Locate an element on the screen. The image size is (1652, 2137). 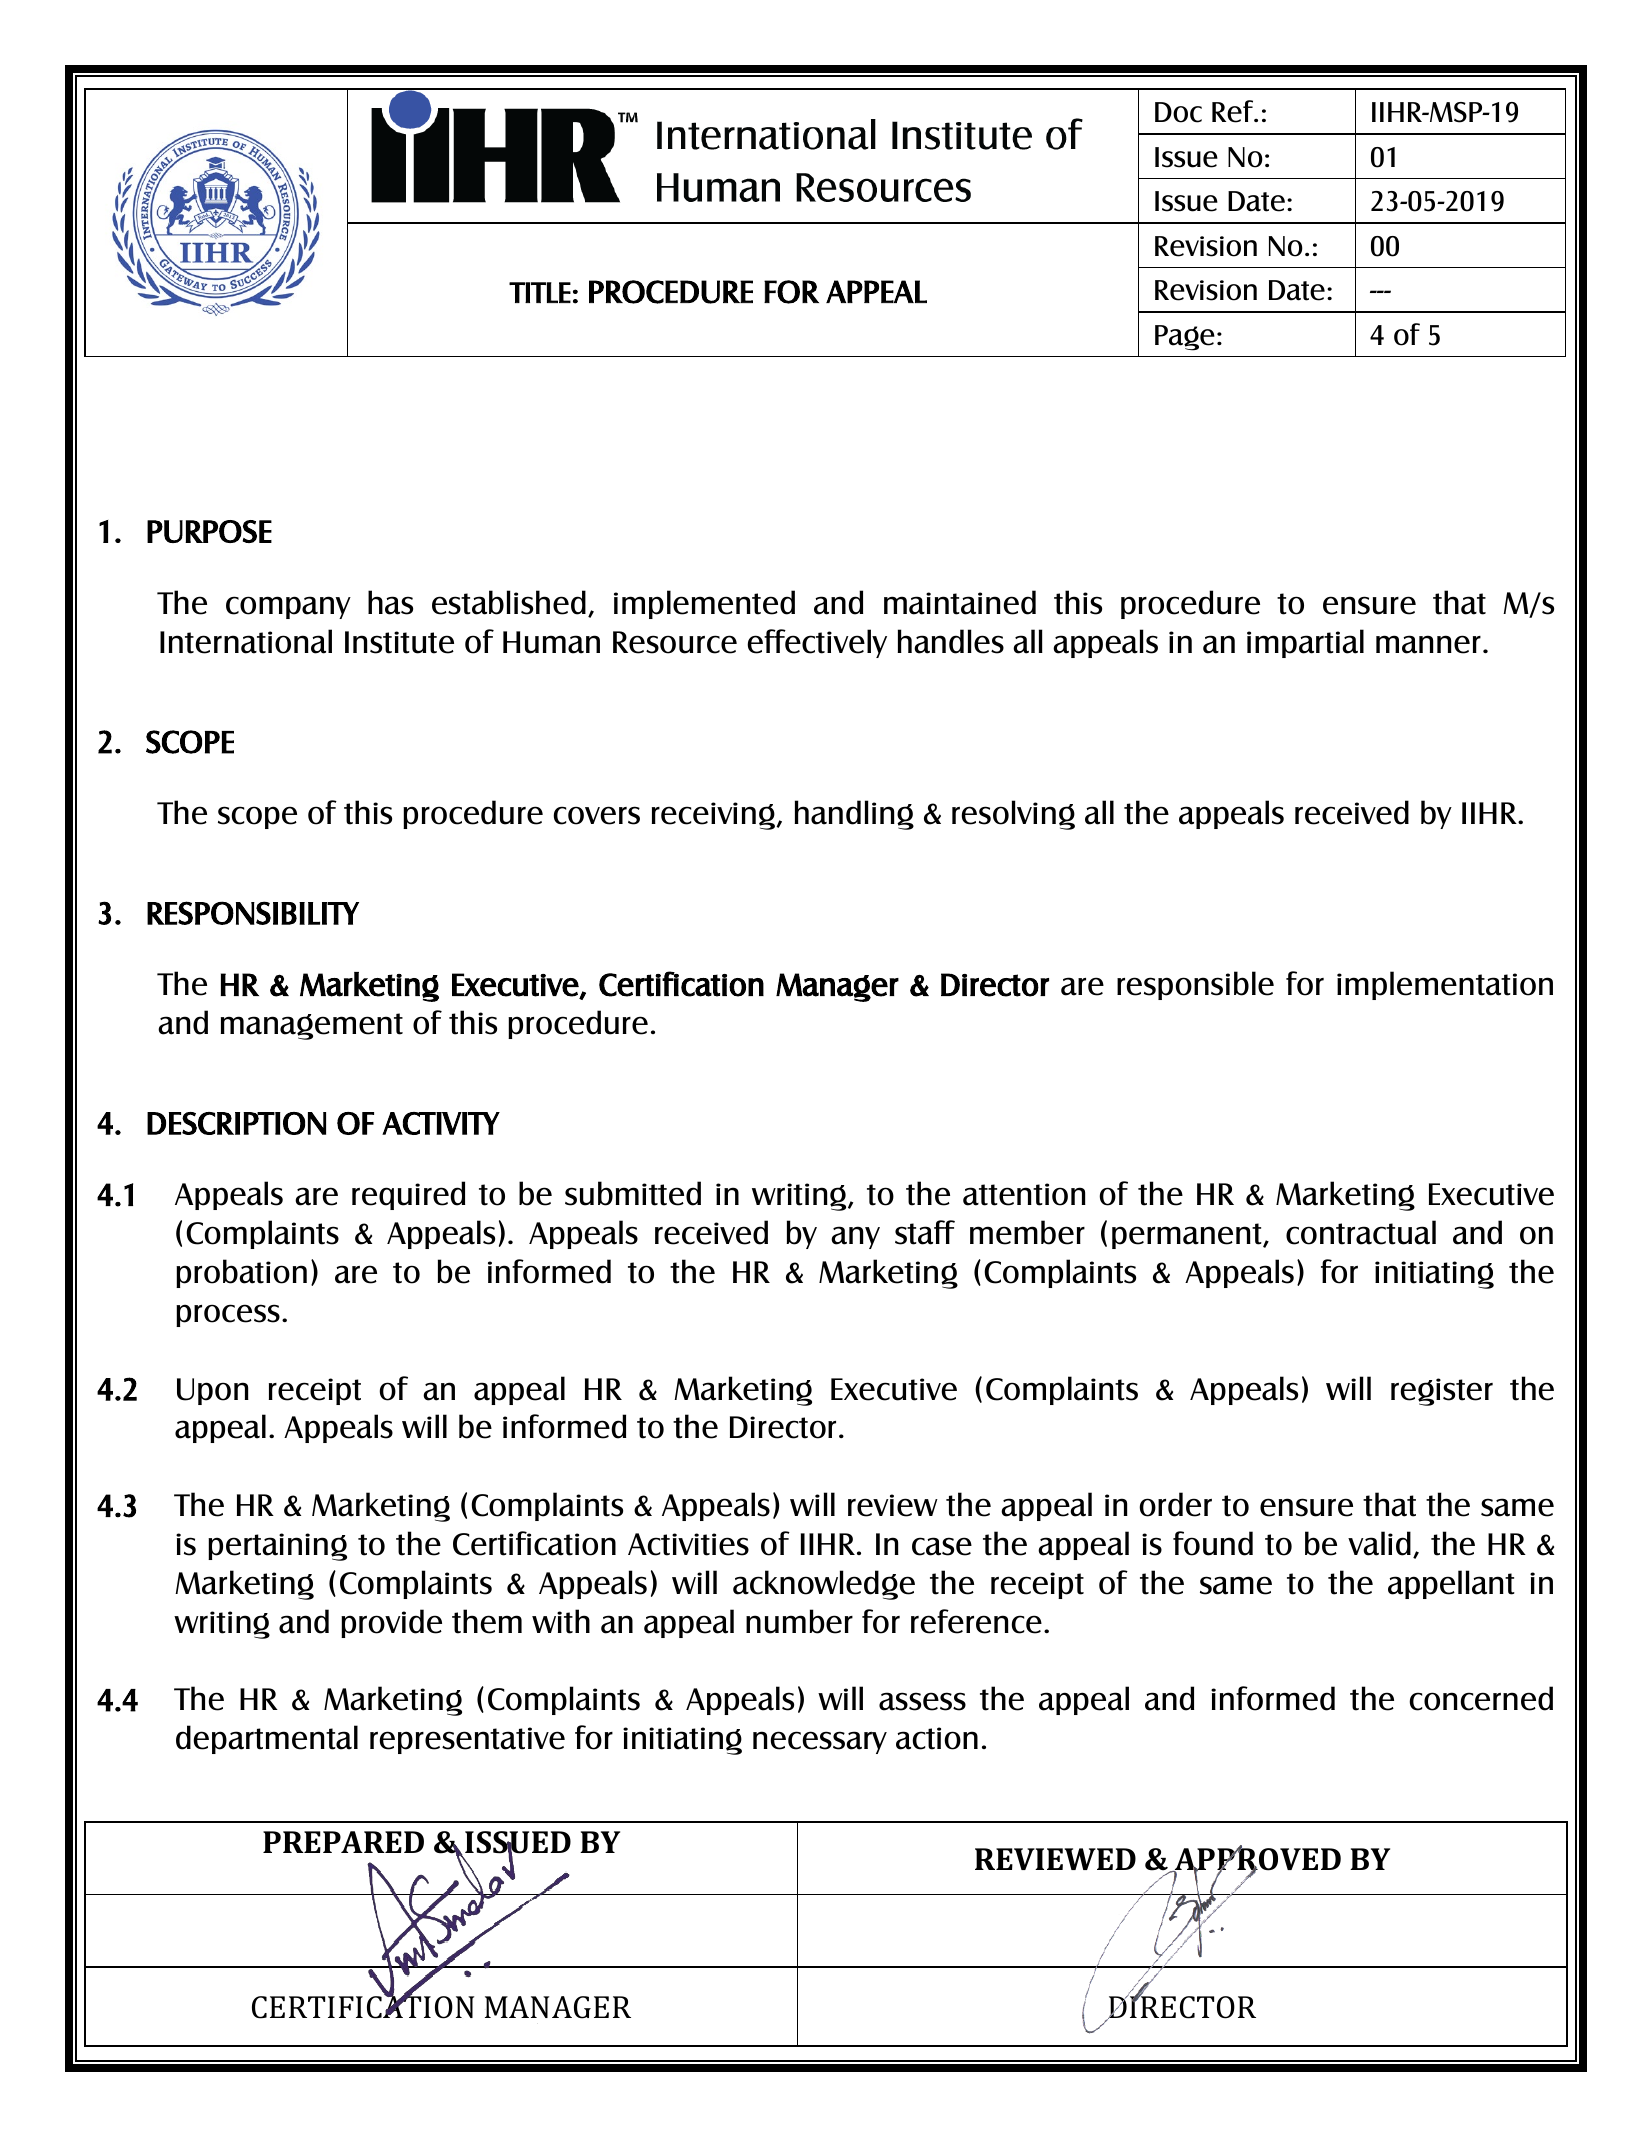
Institute is located at coordinates (399, 642).
